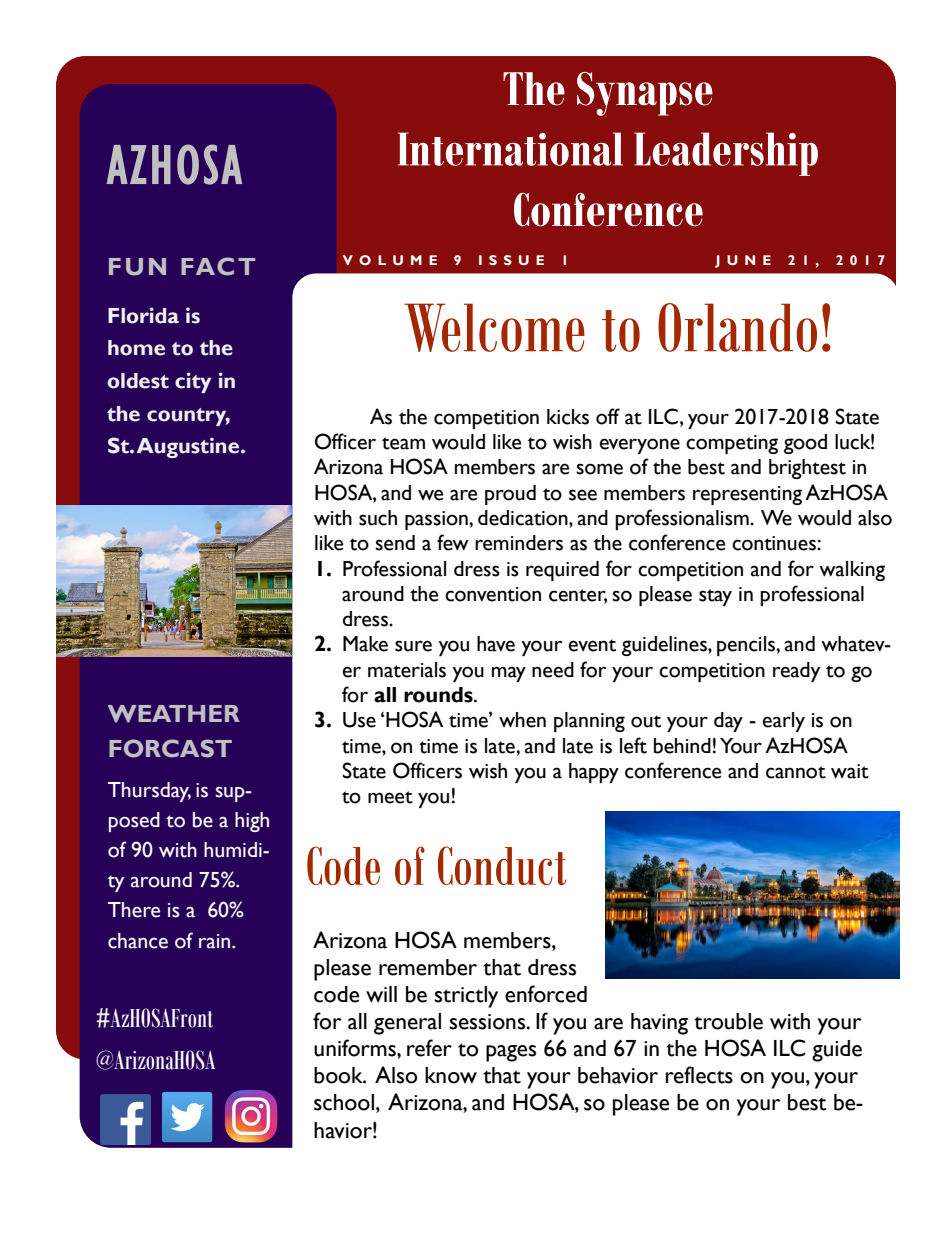  What do you see at coordinates (365, 644) in the screenshot?
I see `Make` at bounding box center [365, 644].
